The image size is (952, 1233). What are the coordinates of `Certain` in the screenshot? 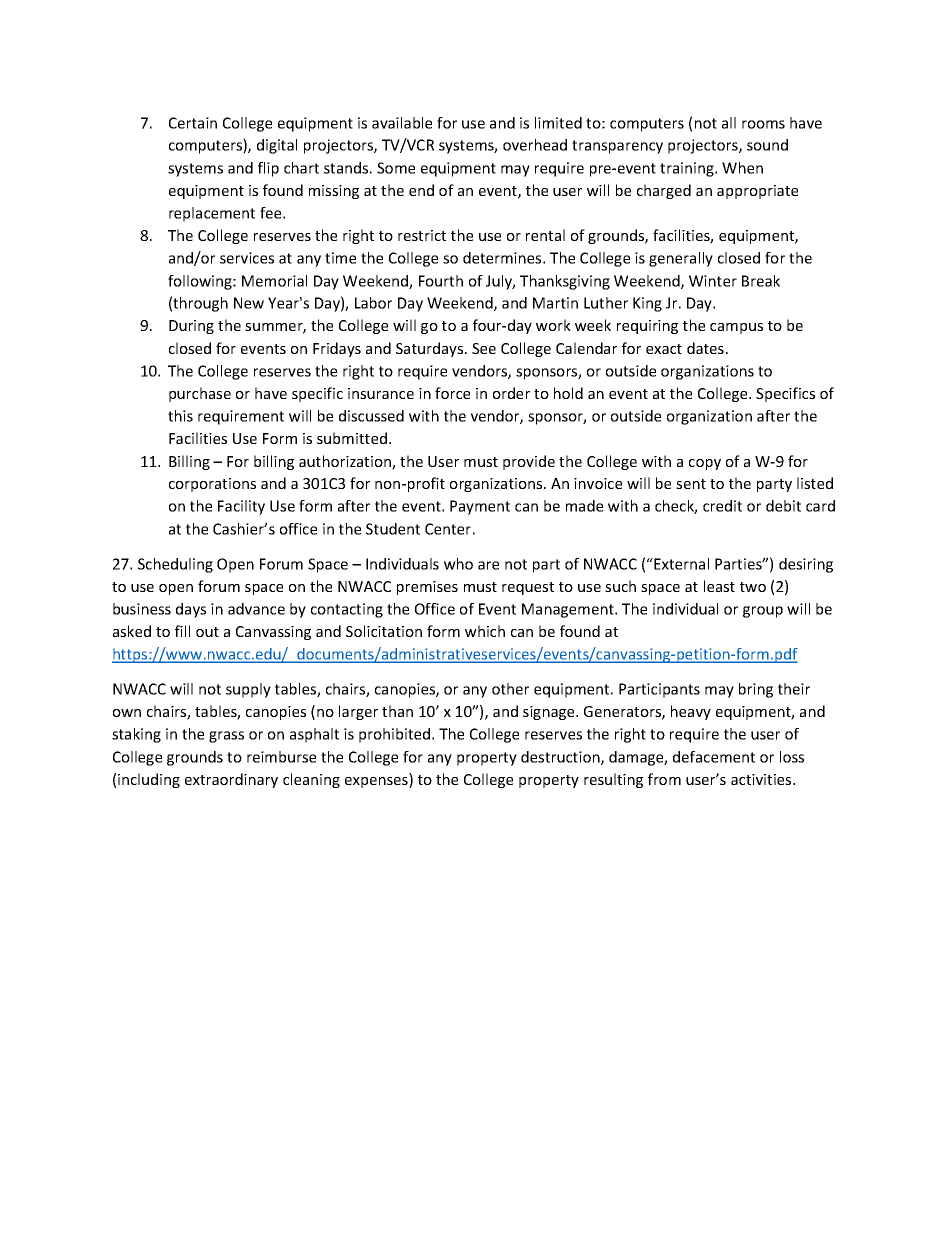 It's located at (193, 123).
